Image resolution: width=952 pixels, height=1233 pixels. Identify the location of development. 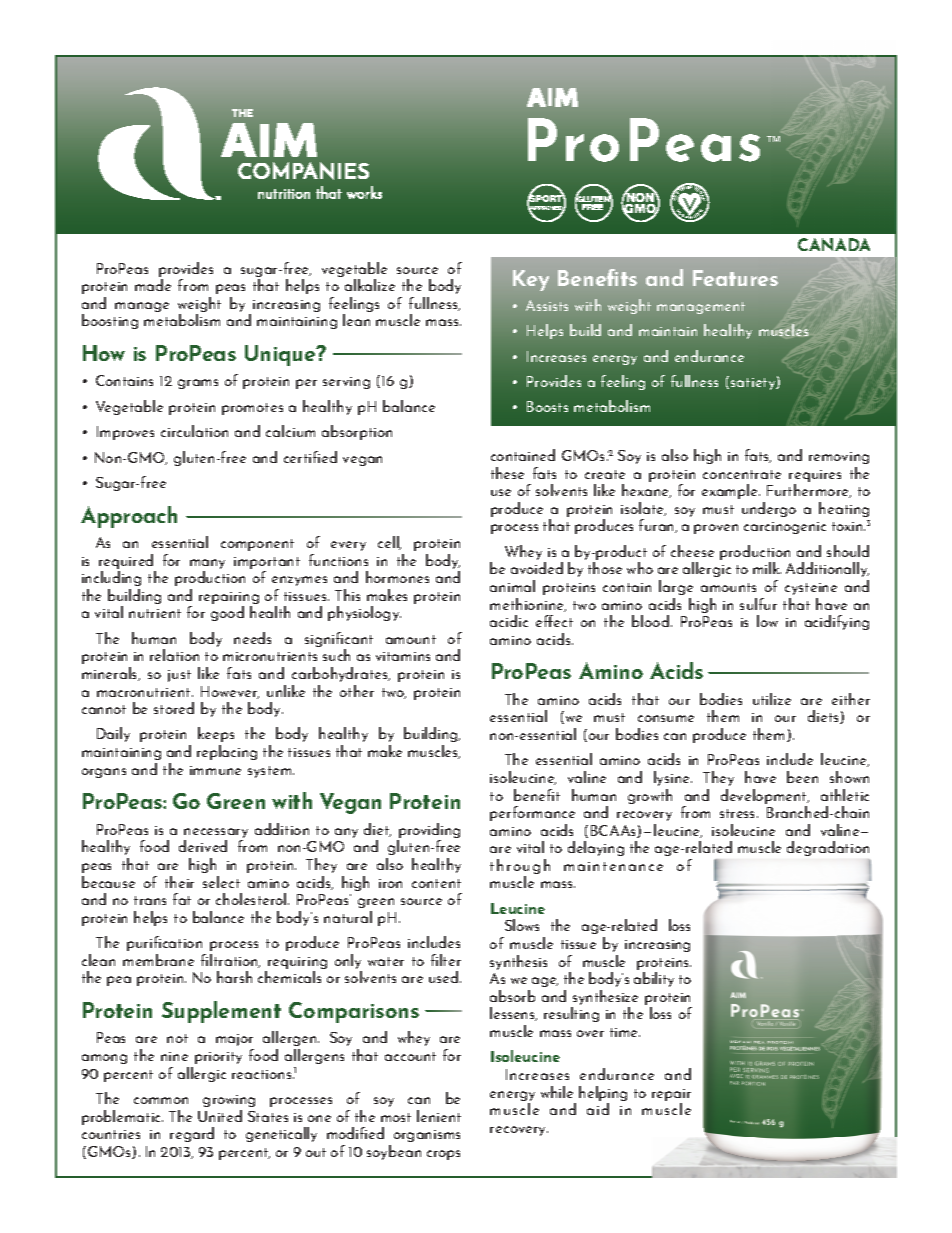
(765, 798).
